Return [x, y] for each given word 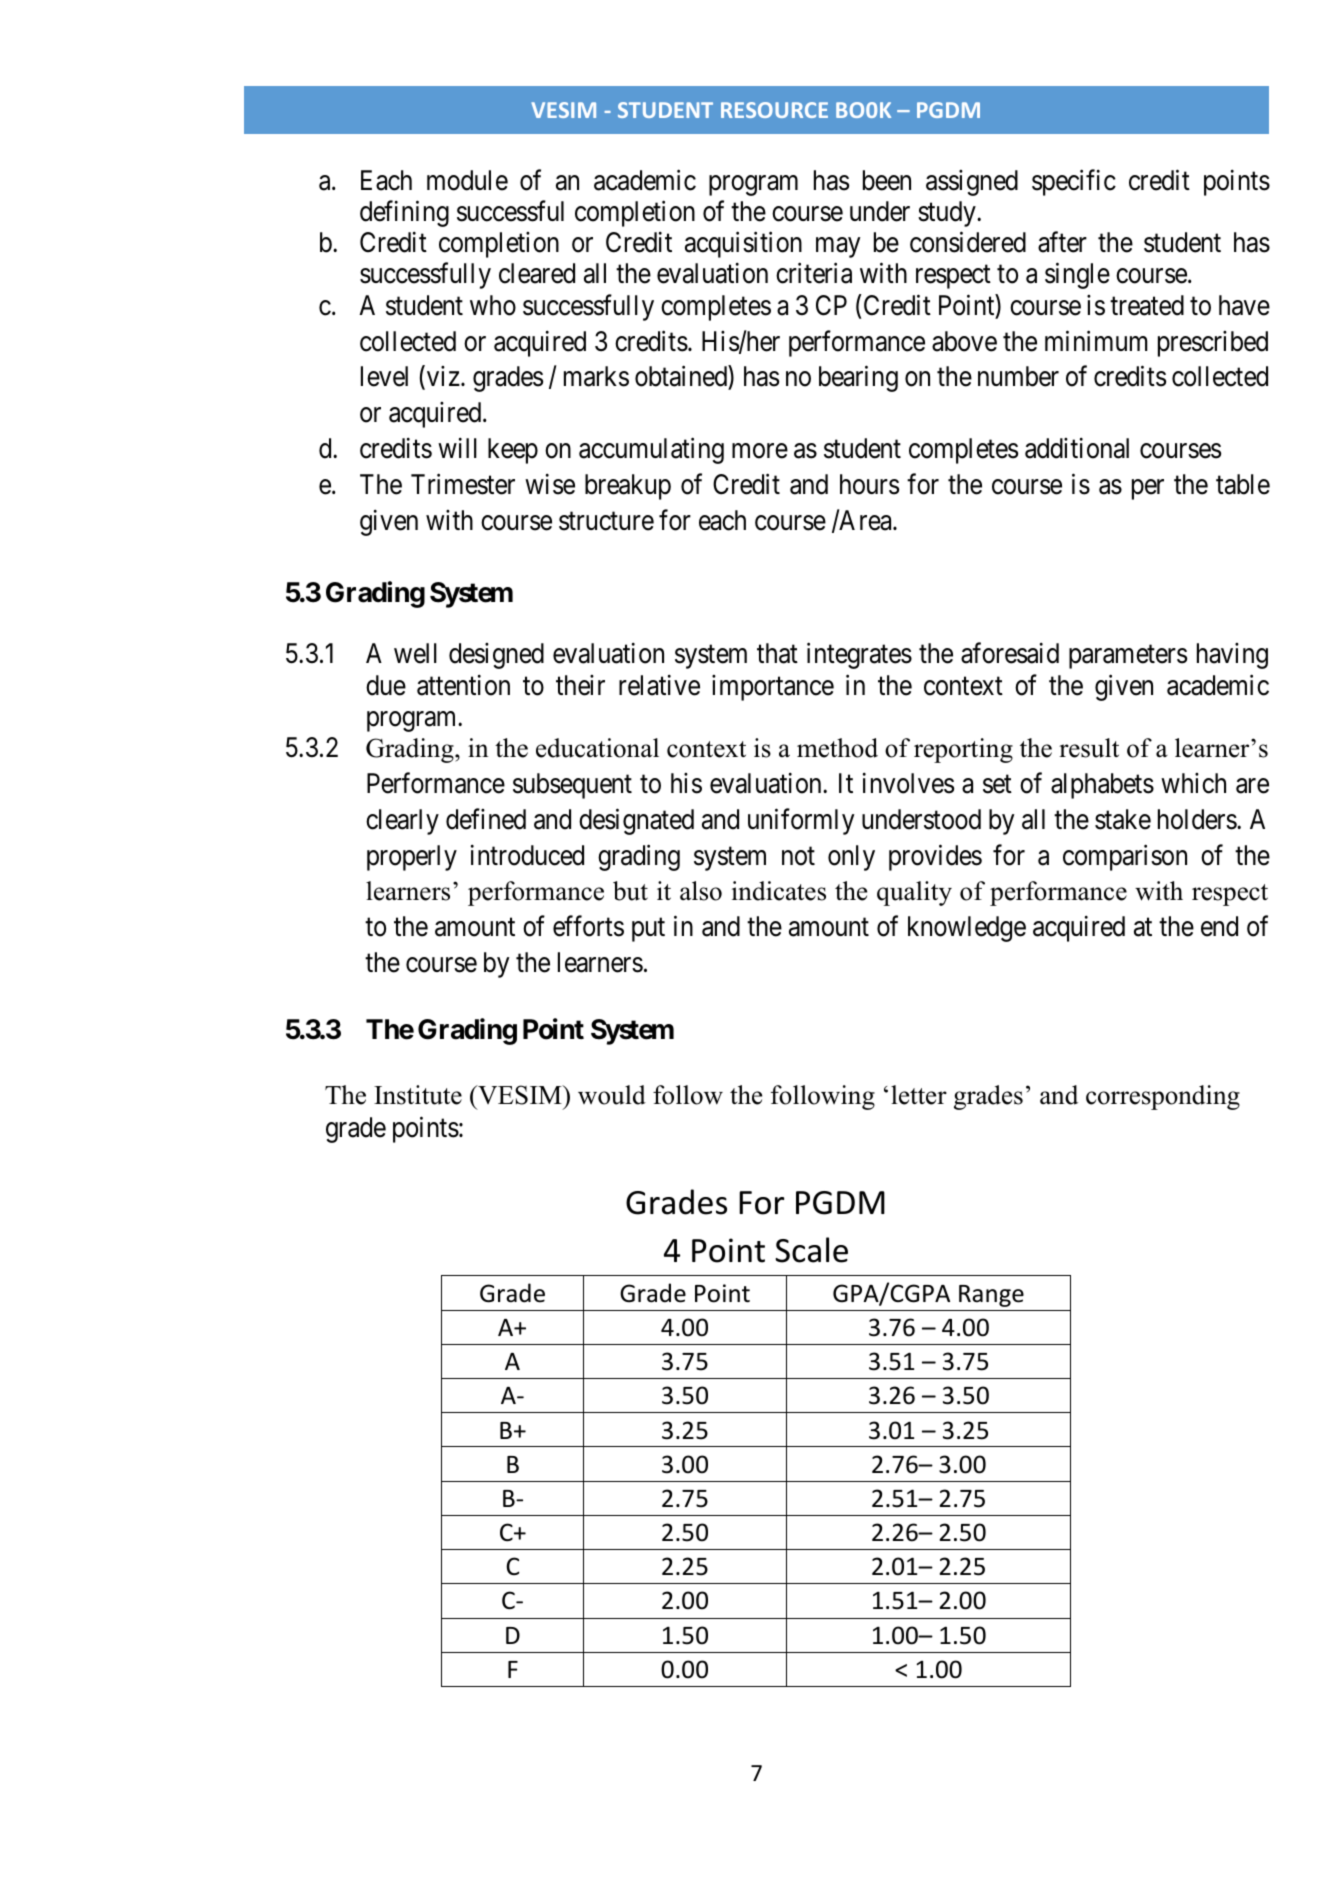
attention [463, 685]
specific [1074, 182]
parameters [1128, 657]
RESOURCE [774, 110]
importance [773, 688]
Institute [418, 1095]
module [467, 180]
